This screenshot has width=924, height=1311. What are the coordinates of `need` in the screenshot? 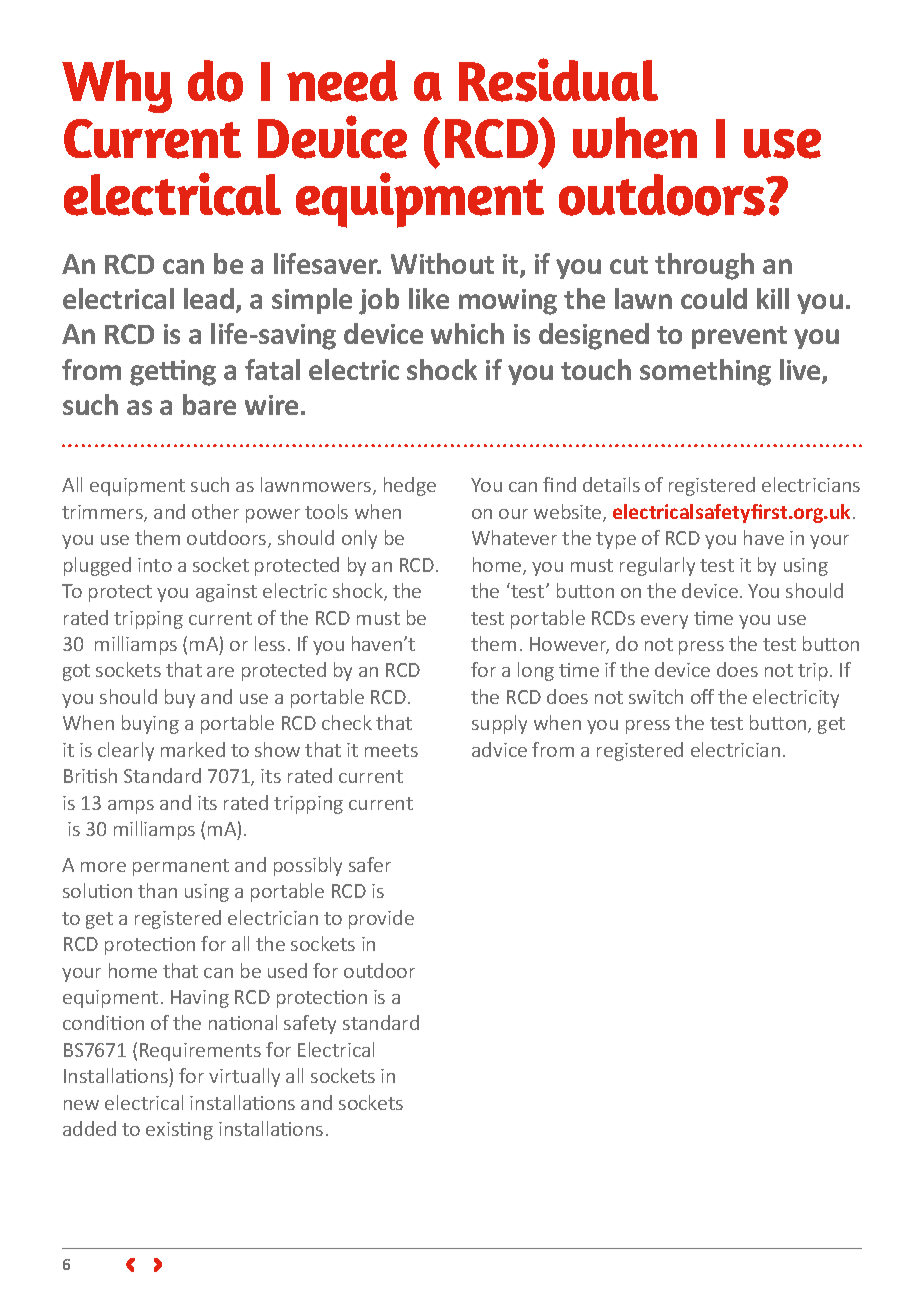 It's located at (342, 81).
